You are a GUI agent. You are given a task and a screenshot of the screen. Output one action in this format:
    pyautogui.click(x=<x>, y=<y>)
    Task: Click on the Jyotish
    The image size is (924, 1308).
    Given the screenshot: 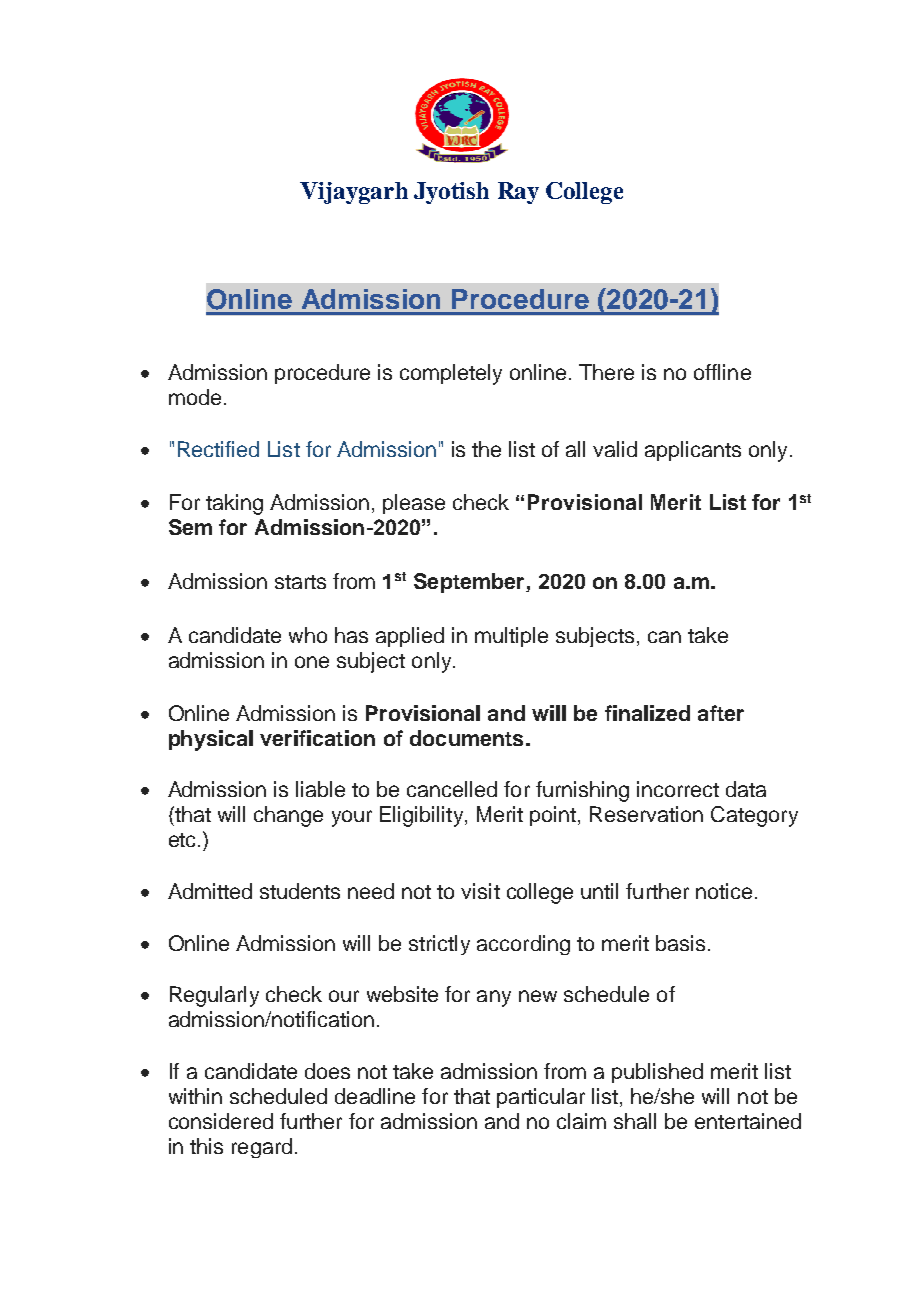 What is the action you would take?
    pyautogui.click(x=451, y=193)
